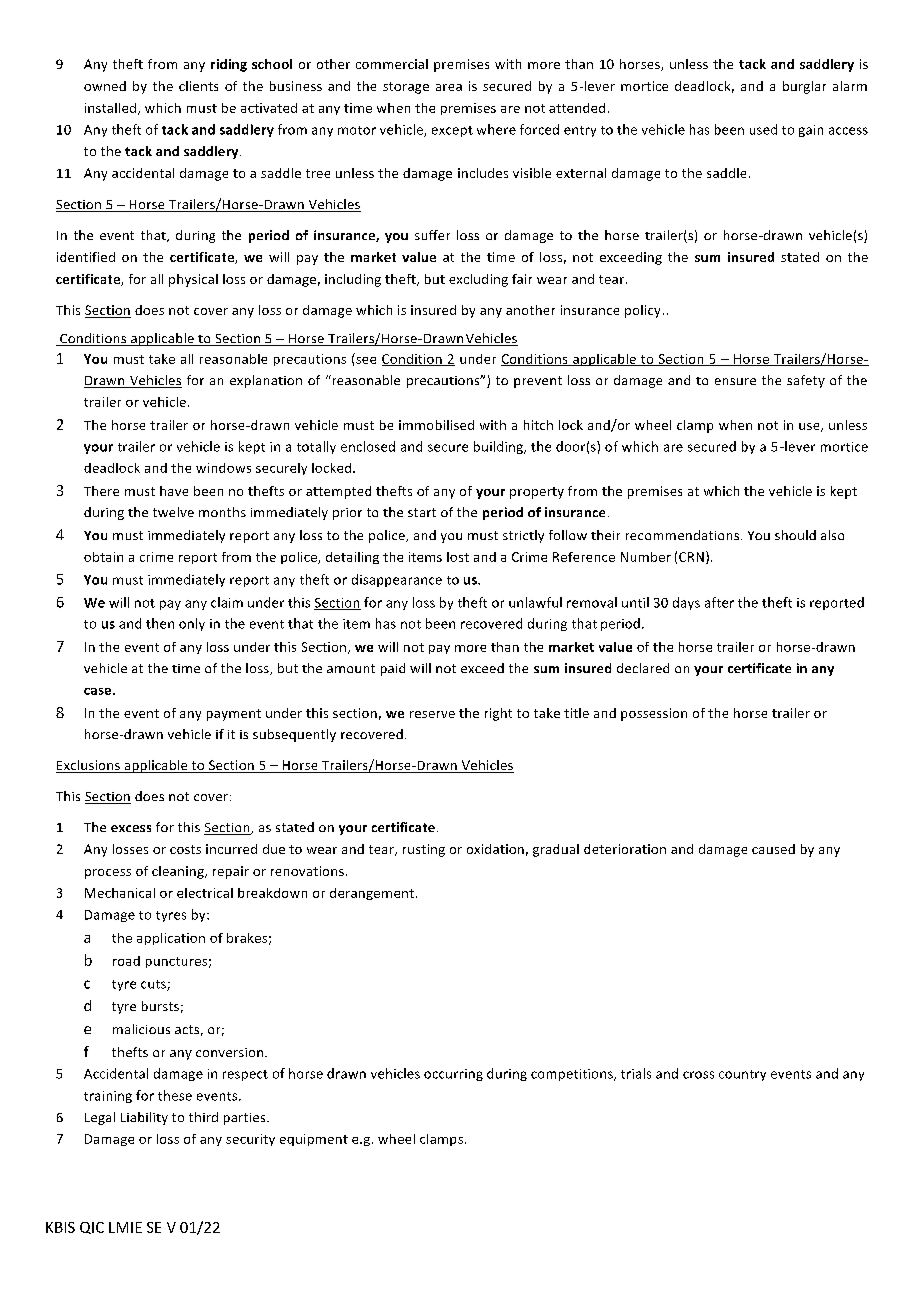  I want to click on these, so click(175, 1095).
